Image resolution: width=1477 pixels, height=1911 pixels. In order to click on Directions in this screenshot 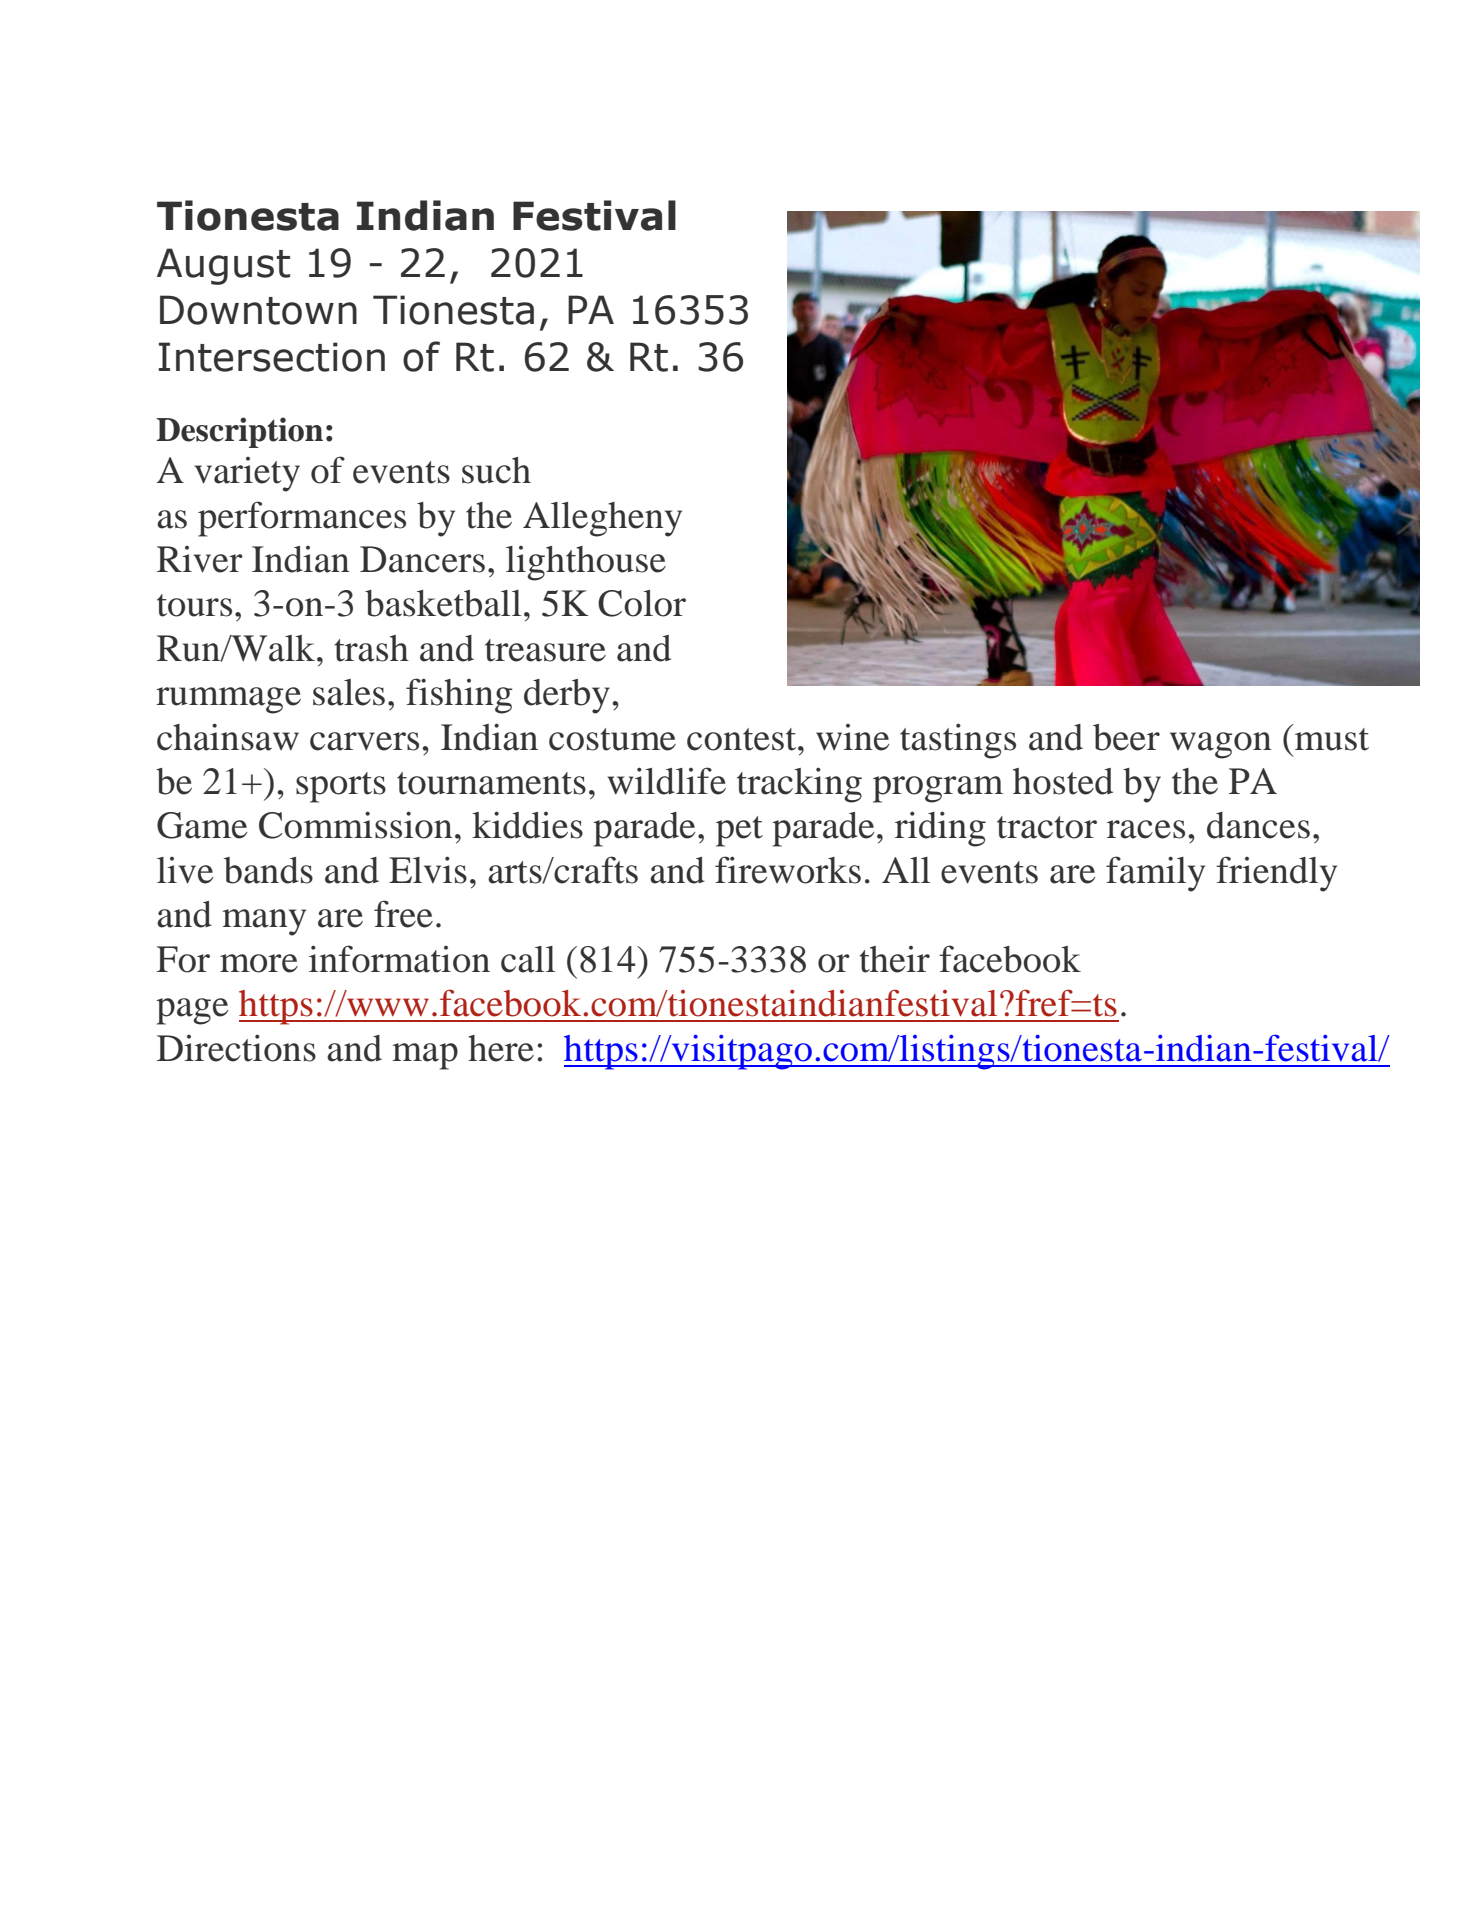, I will do `click(236, 1048)`.
